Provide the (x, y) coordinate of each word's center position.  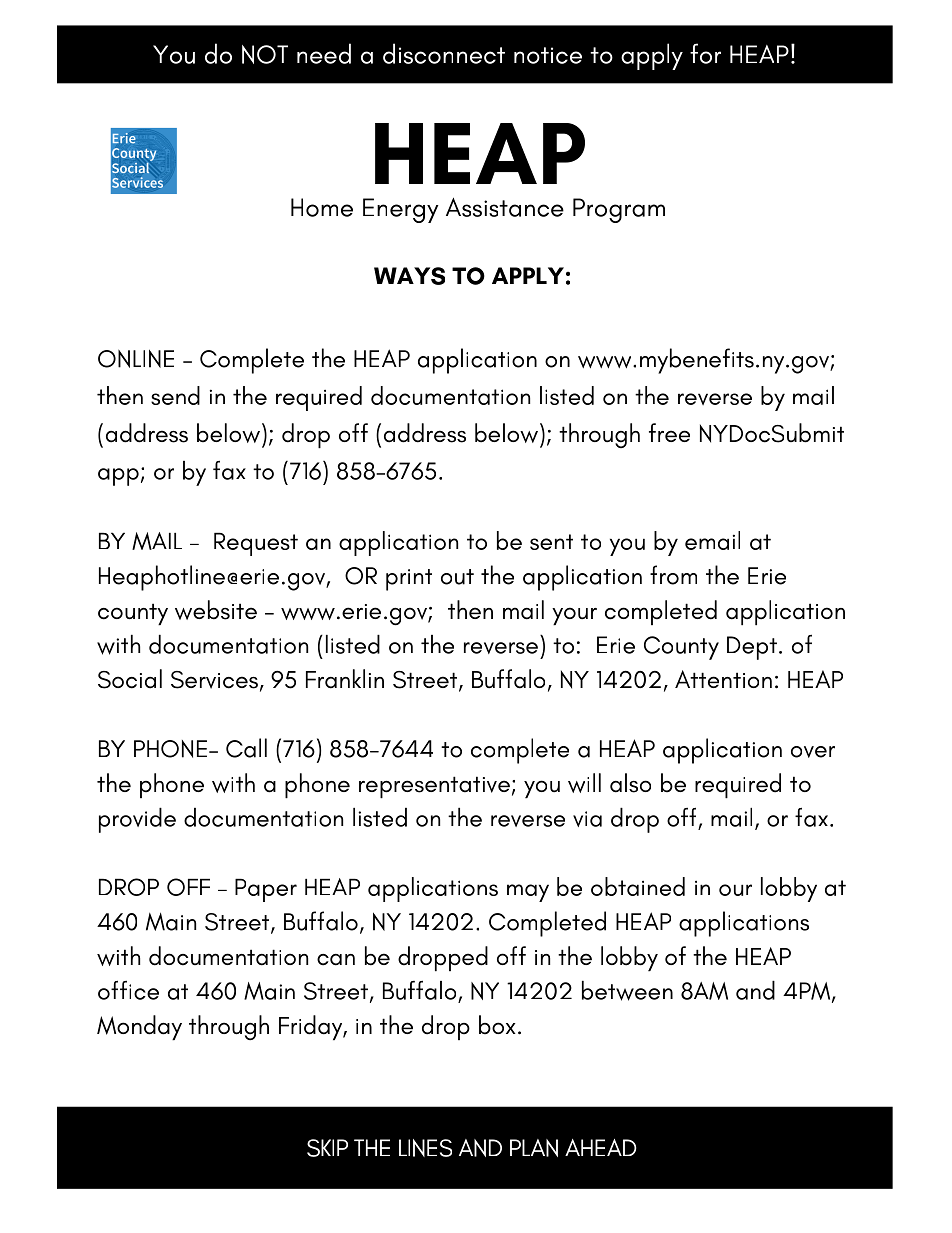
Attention (723, 679)
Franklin (345, 679)
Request (256, 544)
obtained (638, 886)
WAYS (409, 276)
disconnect (444, 53)
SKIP (327, 1148)
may (528, 893)
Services (214, 680)
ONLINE (136, 358)
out (457, 577)
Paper (266, 890)
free (669, 432)
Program (619, 210)
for (705, 53)
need (324, 53)
